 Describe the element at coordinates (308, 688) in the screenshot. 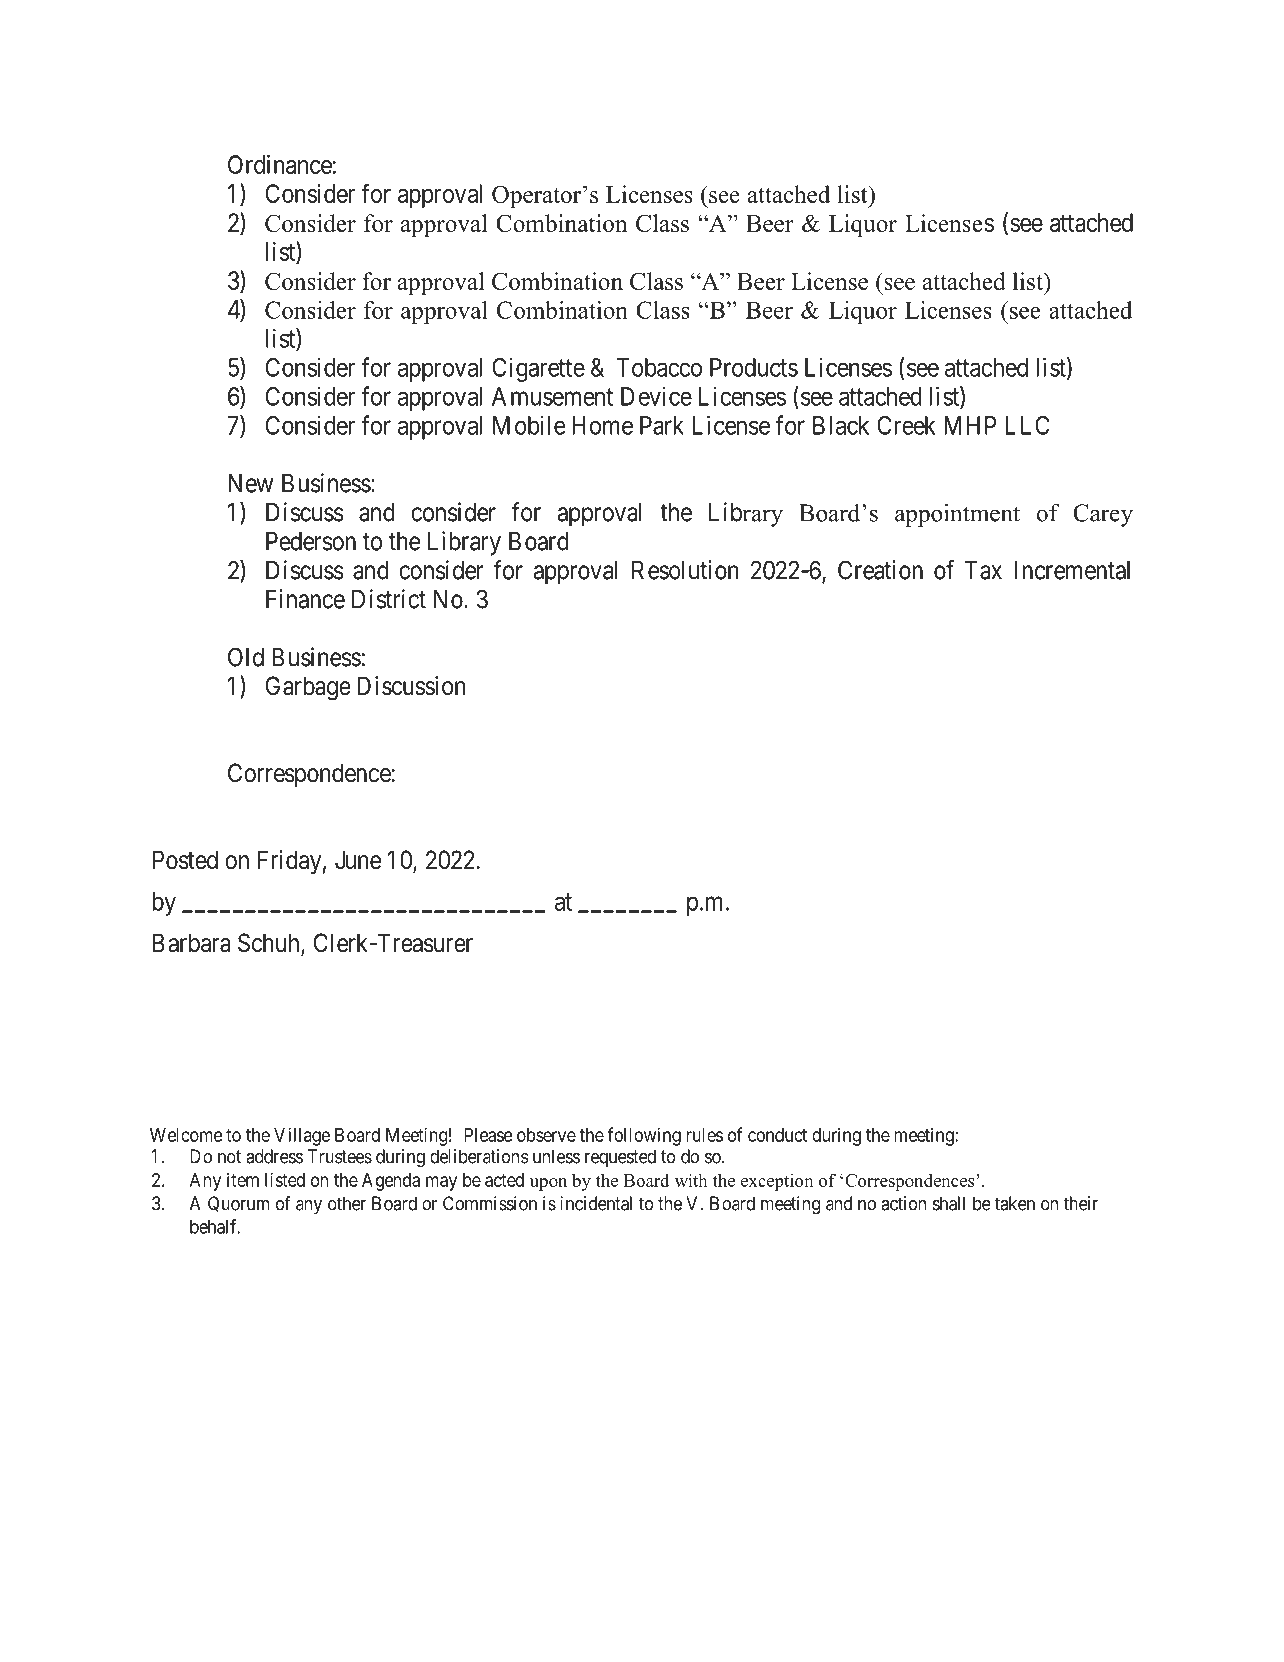

I see `Garbage` at that location.
